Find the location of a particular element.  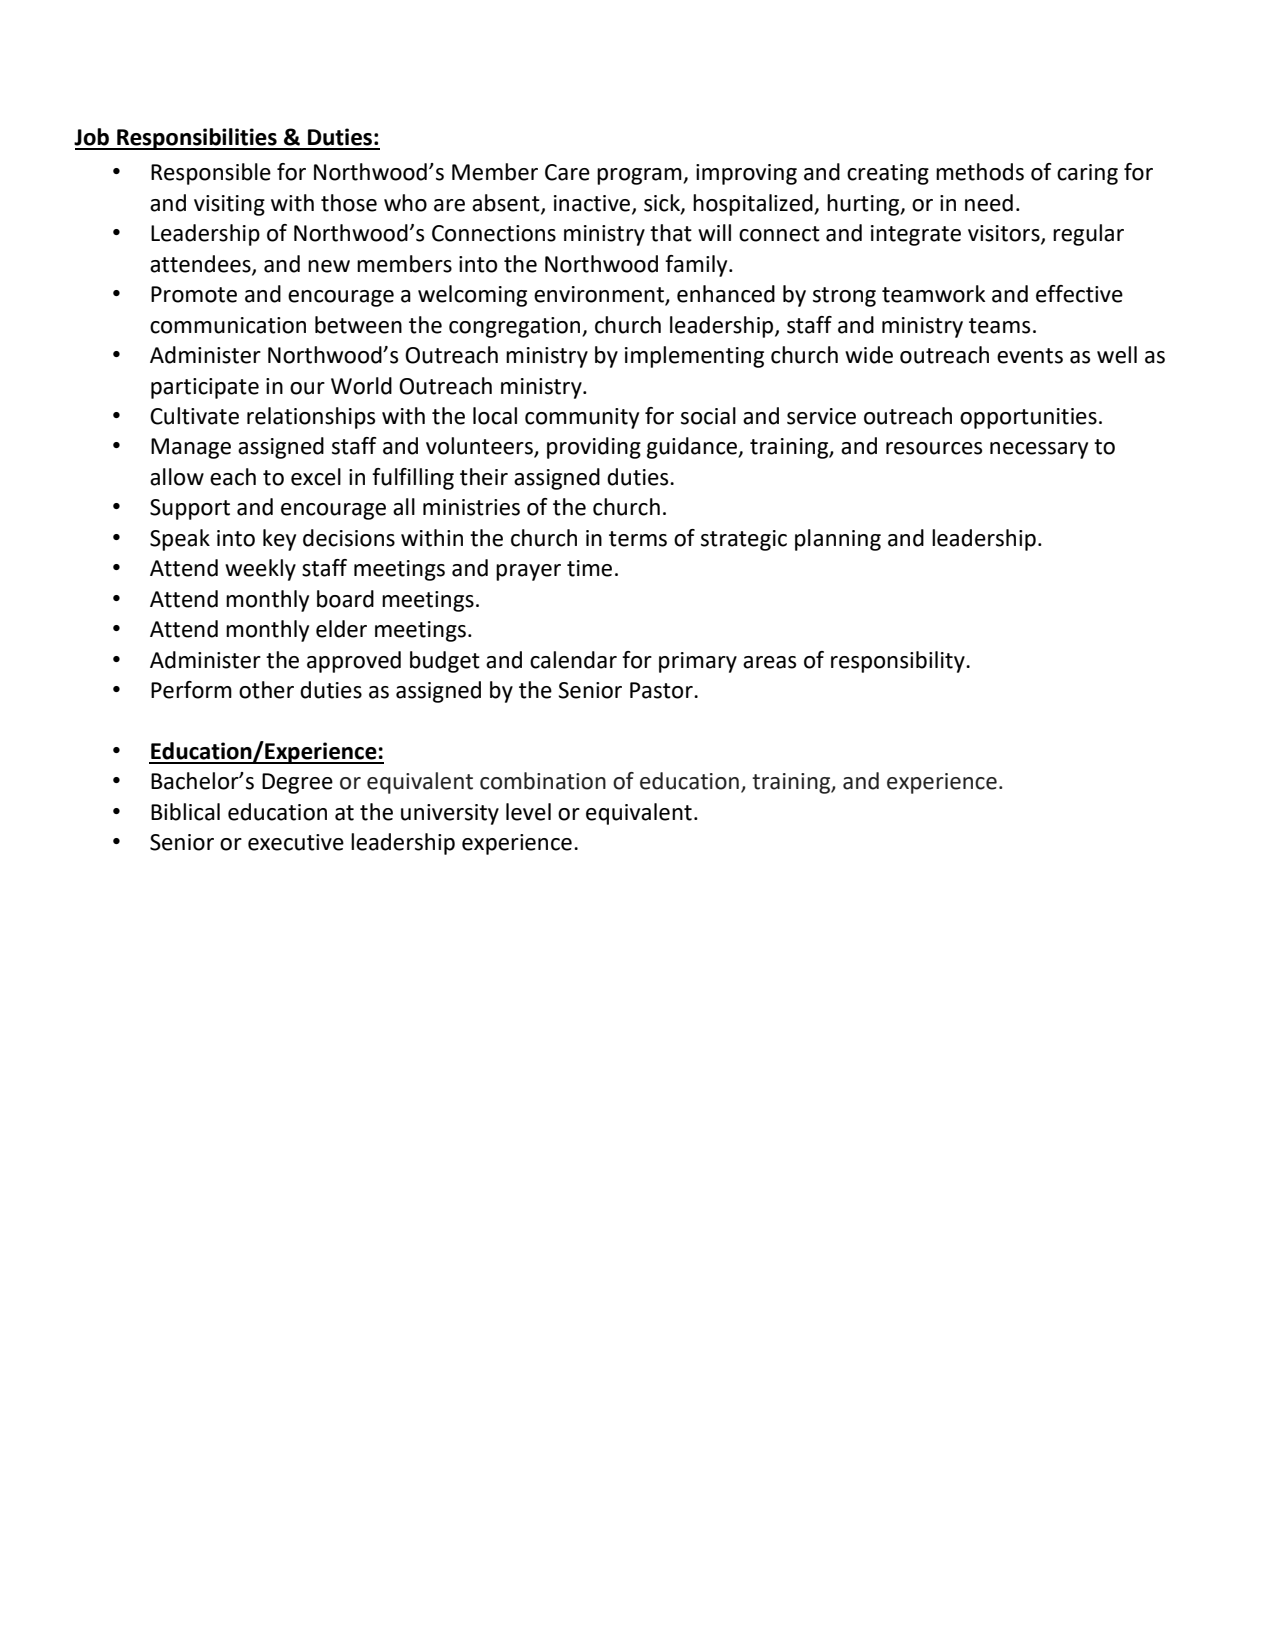

responsibility is located at coordinates (899, 662).
